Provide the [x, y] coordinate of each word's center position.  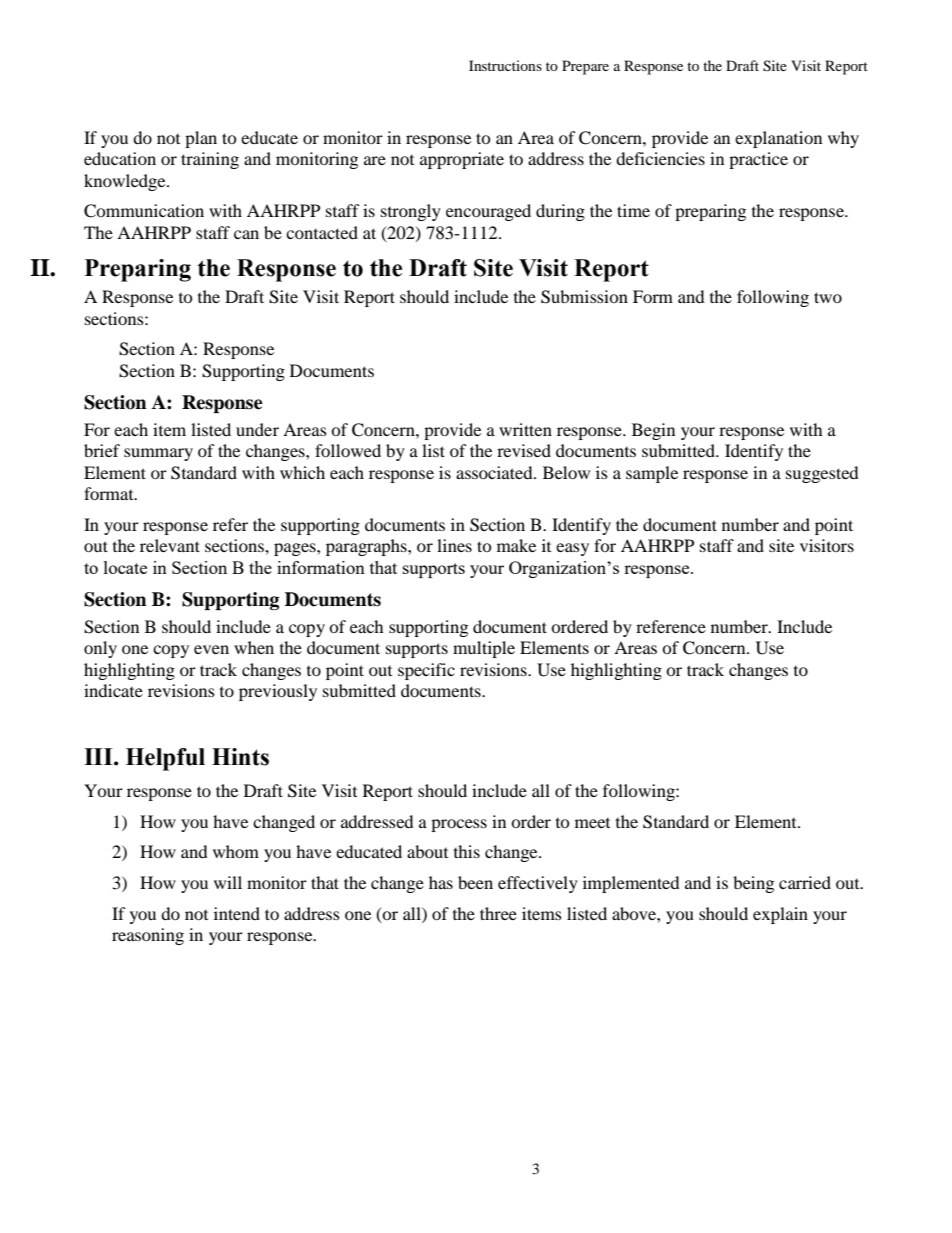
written [525, 429]
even [211, 649]
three [498, 913]
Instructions [505, 65]
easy [572, 549]
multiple [484, 649]
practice [758, 160]
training [210, 160]
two [828, 297]
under [257, 429]
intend [237, 913]
